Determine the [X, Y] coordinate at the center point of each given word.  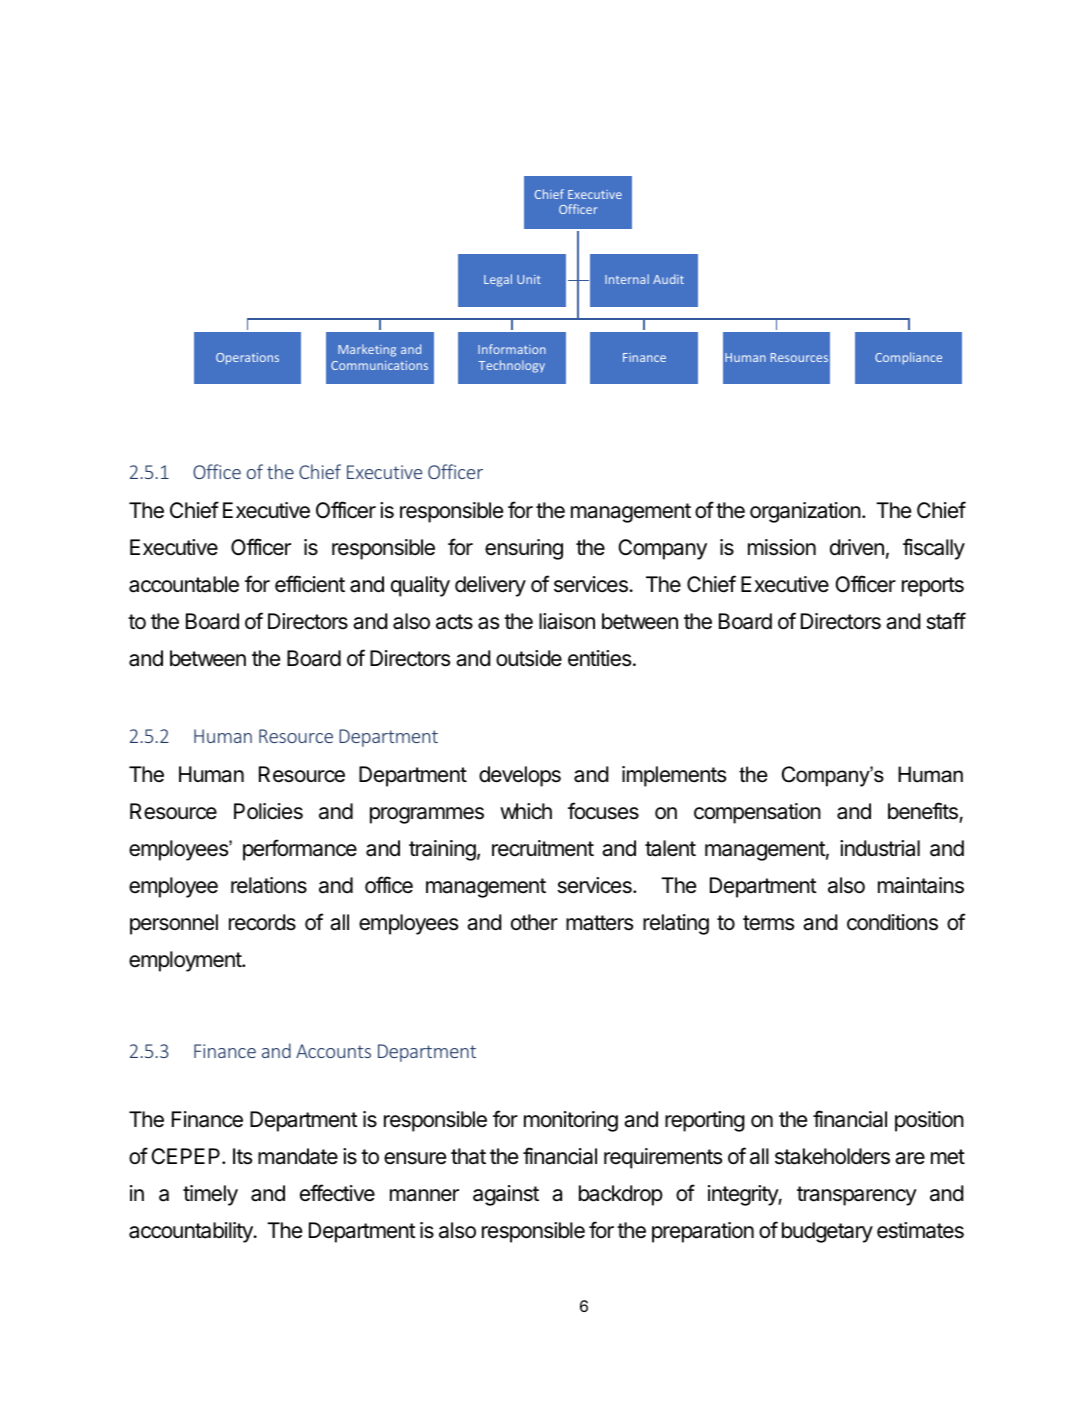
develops [520, 776]
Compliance [908, 358]
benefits [924, 812]
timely [210, 1195]
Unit [529, 279]
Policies [268, 811]
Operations [247, 359]
